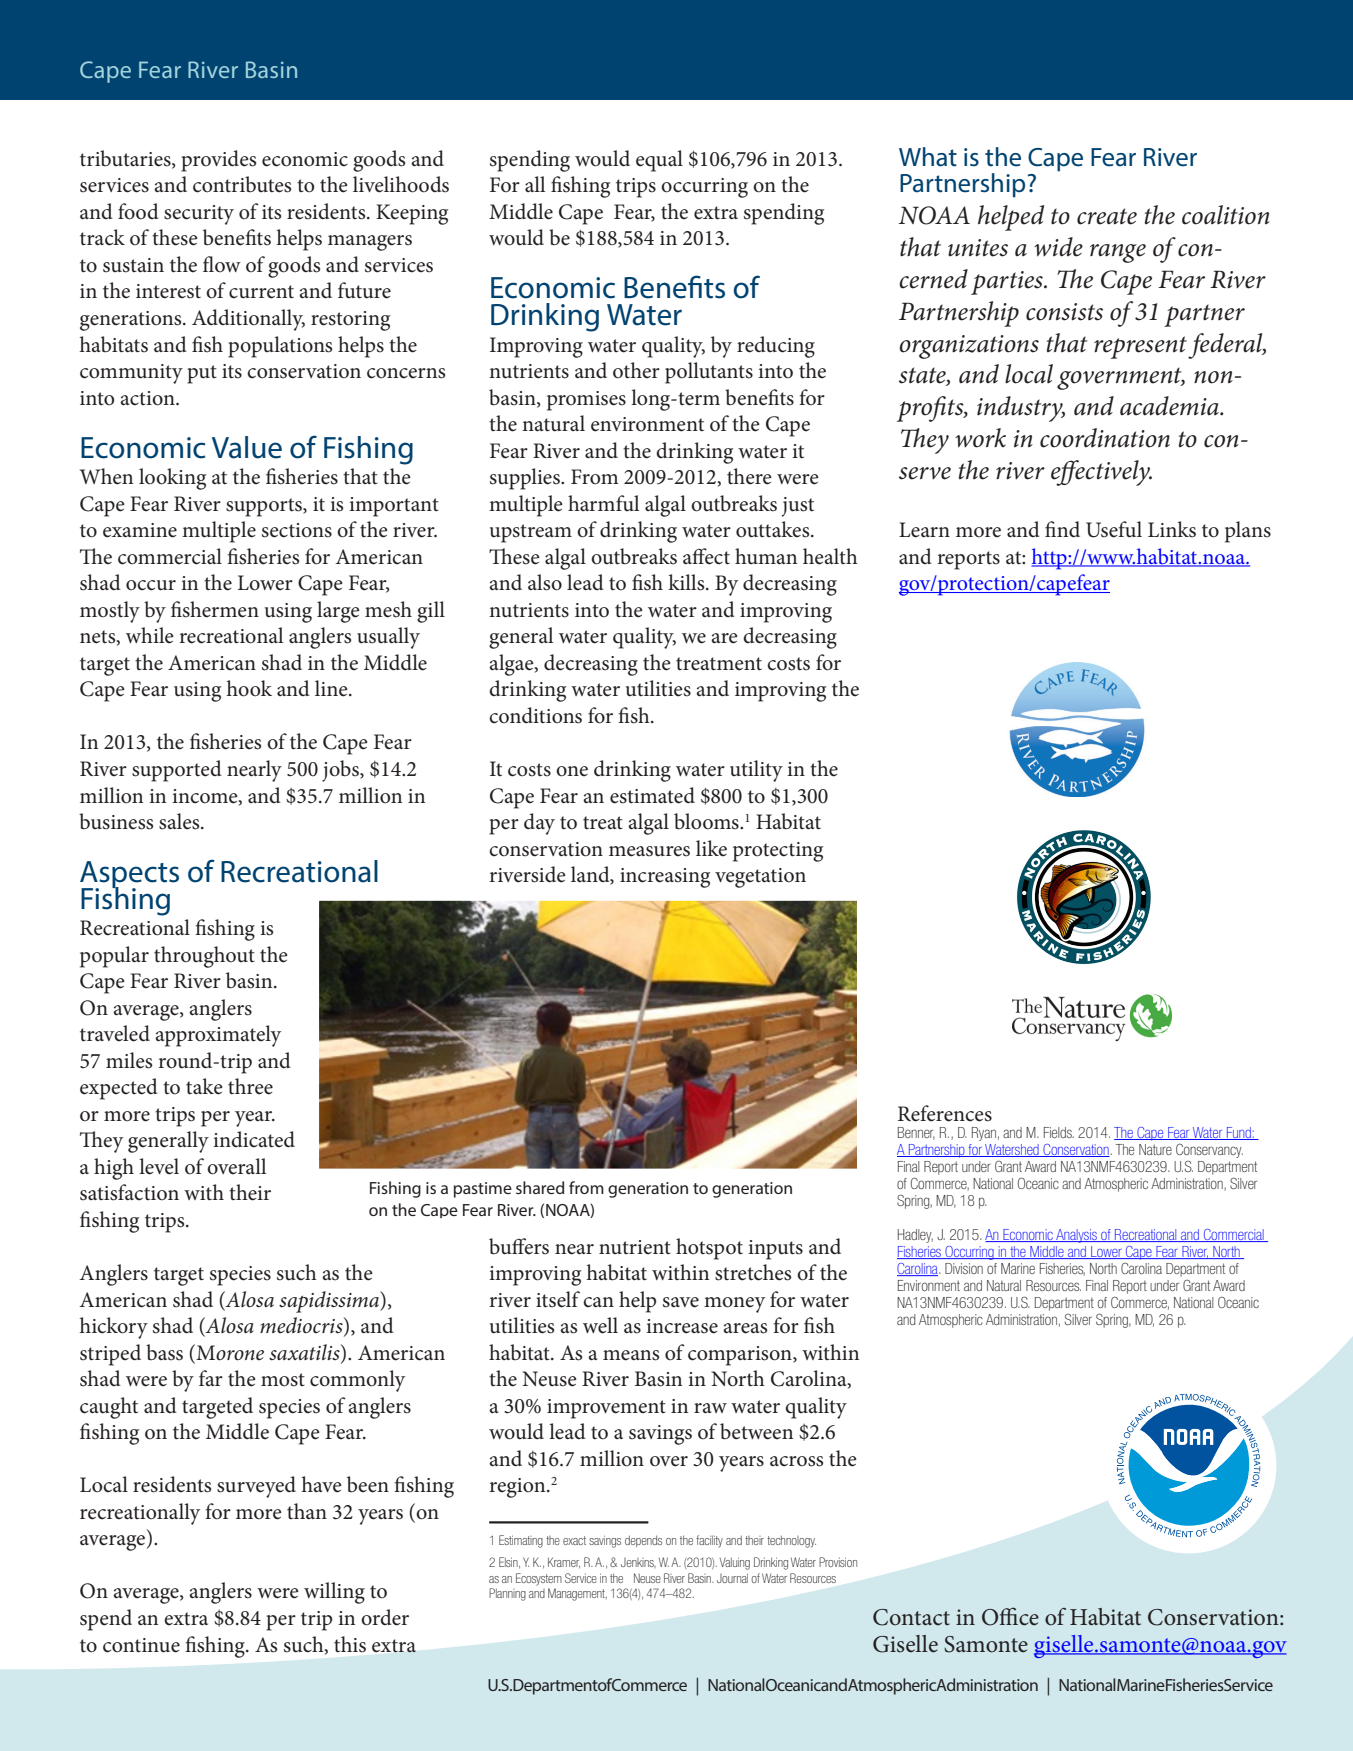 This document has height=1751, width=1353. Describe the element at coordinates (665, 878) in the document. I see `increasing` at that location.
